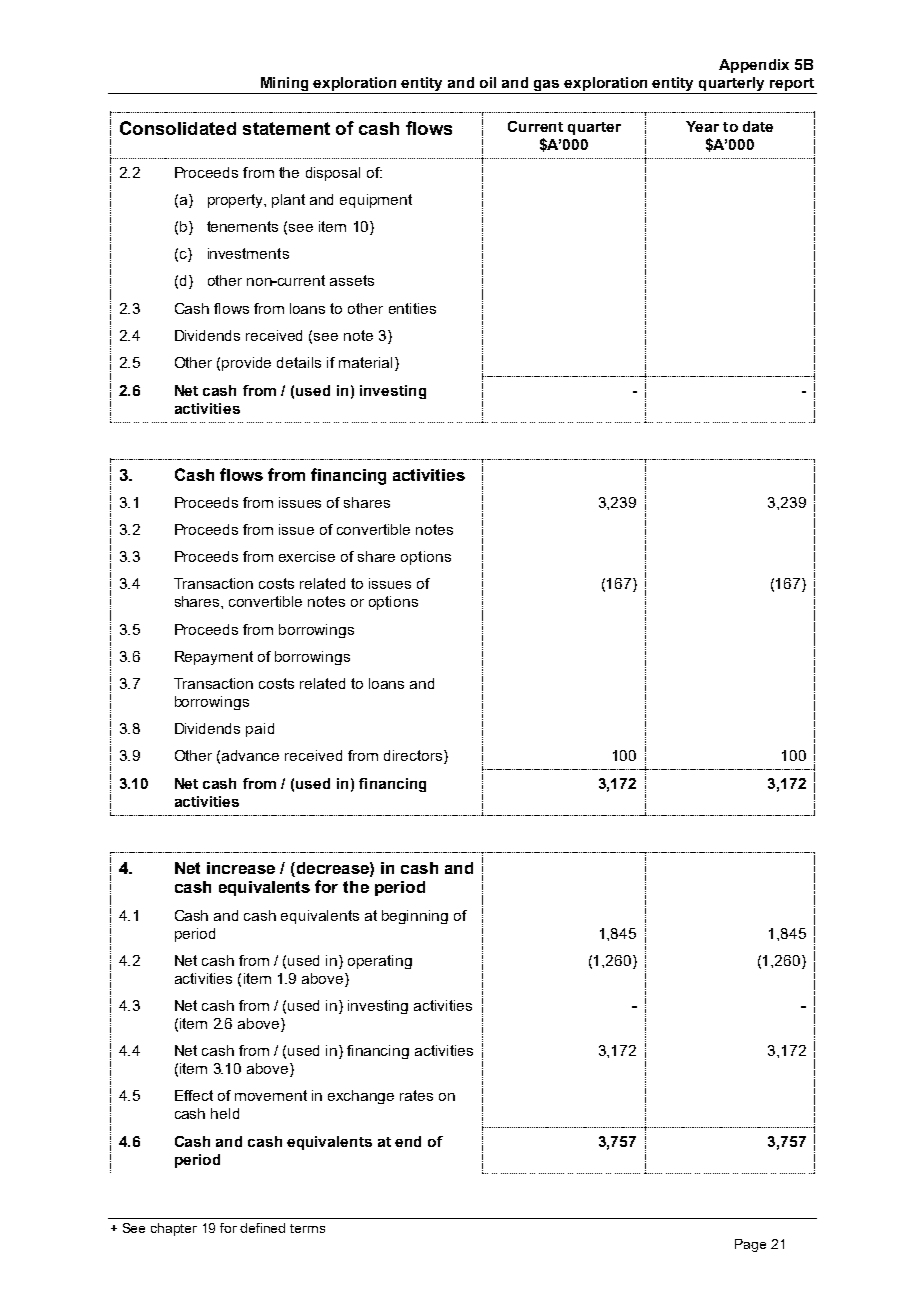 This document has width=924, height=1308. Describe the element at coordinates (415, 917) in the document. I see `beginning` at that location.
